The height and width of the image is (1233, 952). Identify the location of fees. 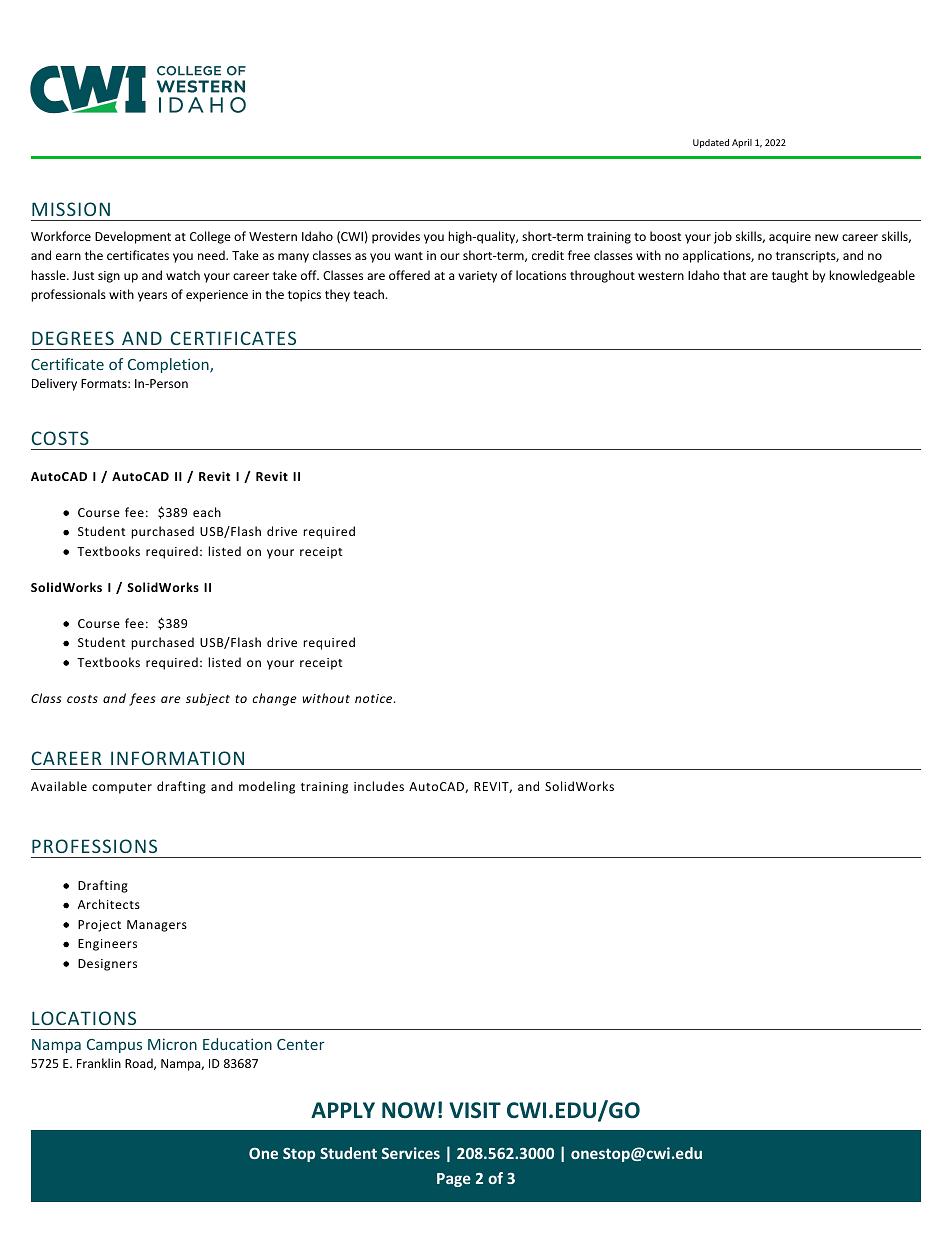
(142, 699).
